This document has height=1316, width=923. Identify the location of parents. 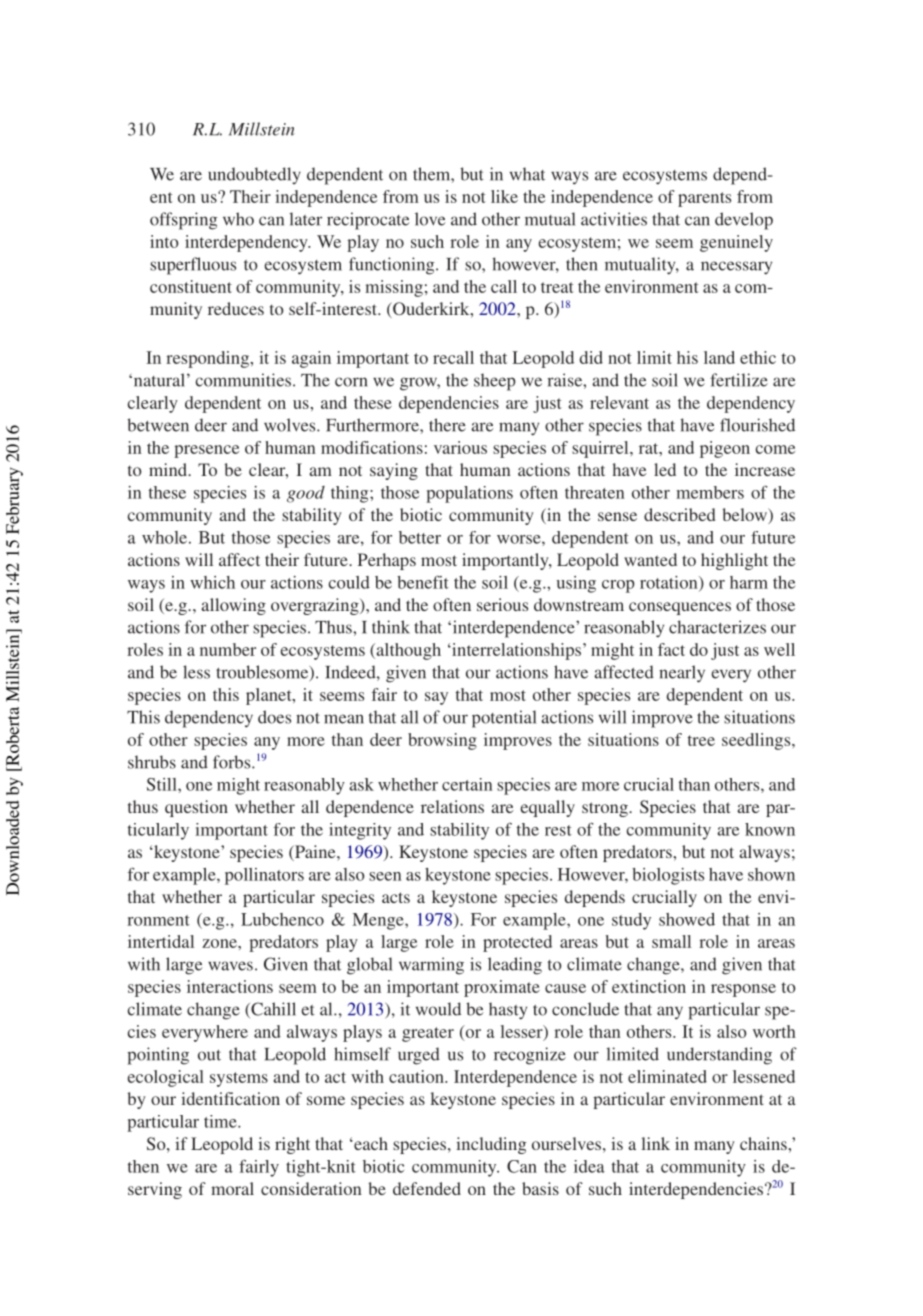
(704, 199).
